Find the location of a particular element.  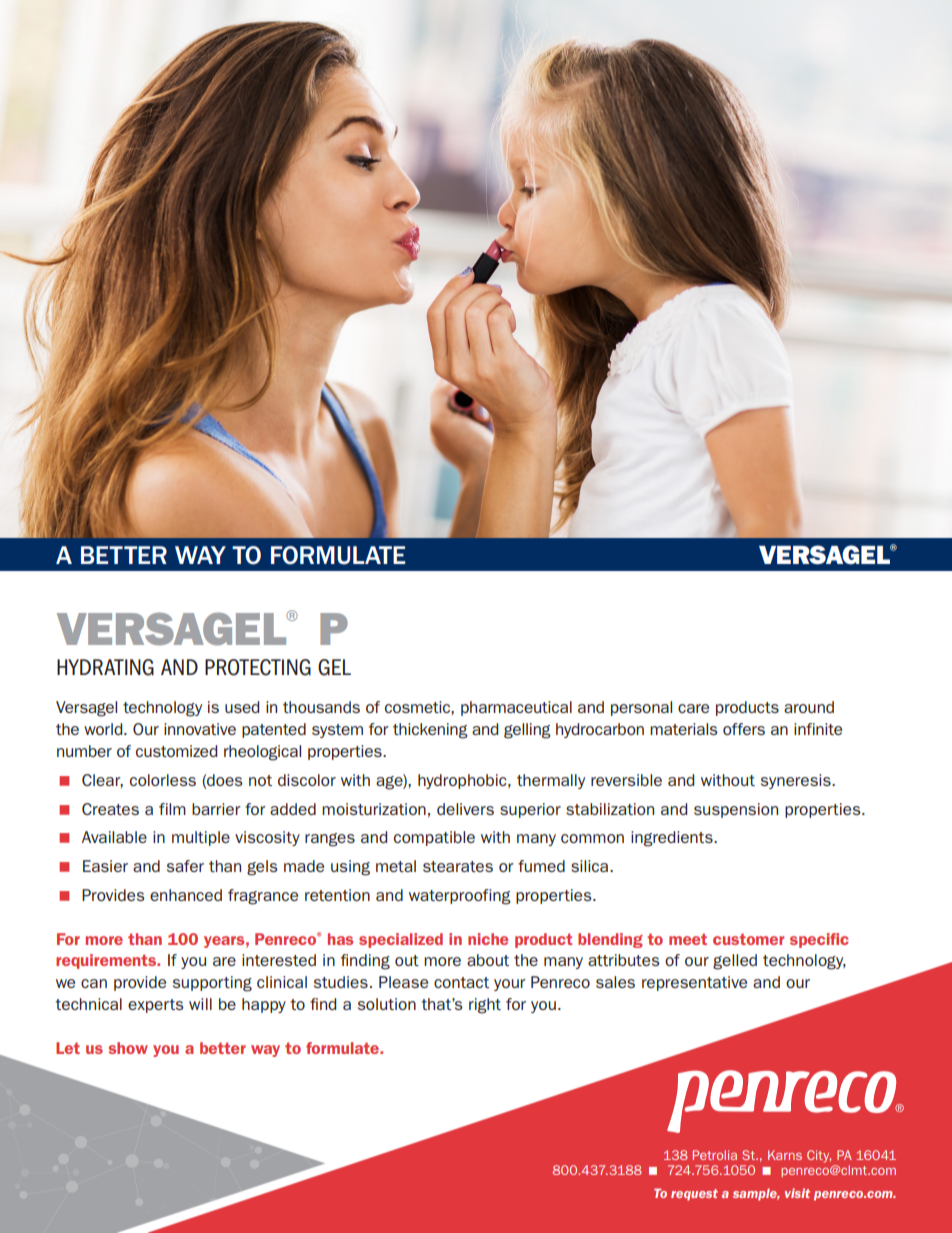

delivers is located at coordinates (465, 809).
